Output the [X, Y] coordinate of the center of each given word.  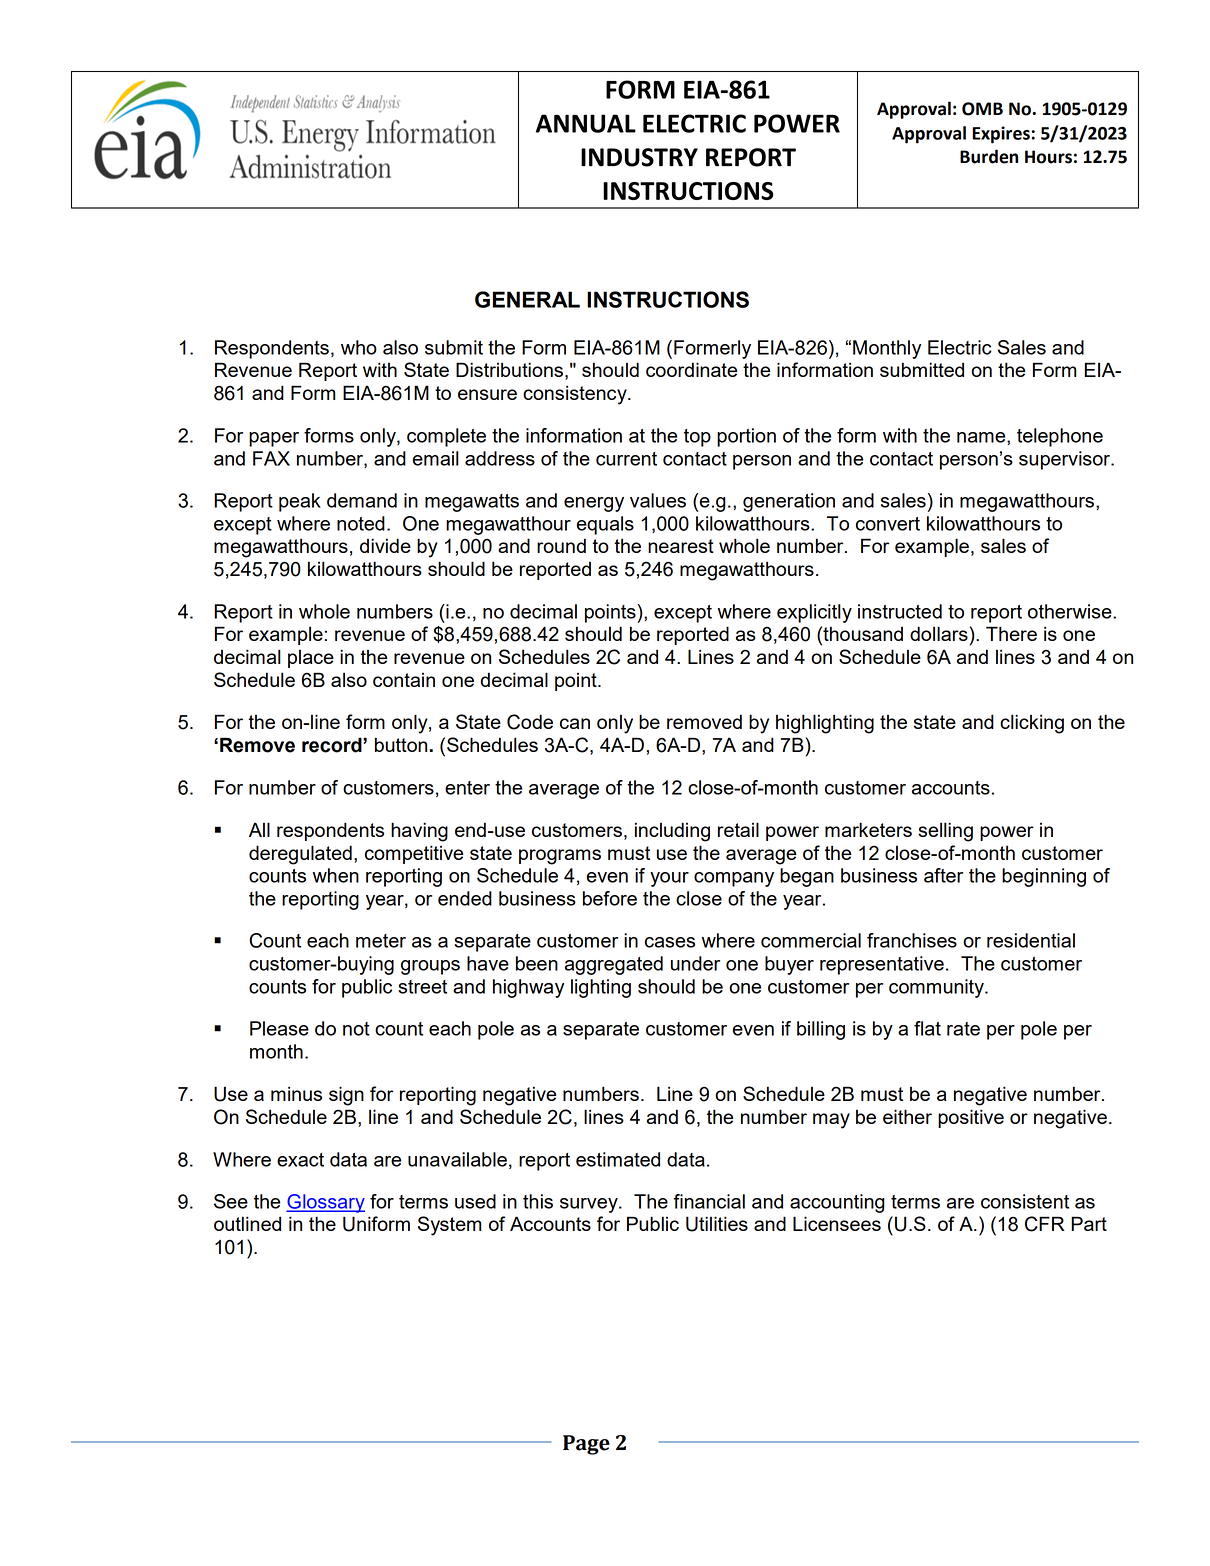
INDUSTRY [639, 157]
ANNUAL [586, 123]
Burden [989, 156]
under [695, 963]
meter [381, 941]
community [937, 988]
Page [586, 1445]
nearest [681, 546]
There [1011, 633]
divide [385, 545]
